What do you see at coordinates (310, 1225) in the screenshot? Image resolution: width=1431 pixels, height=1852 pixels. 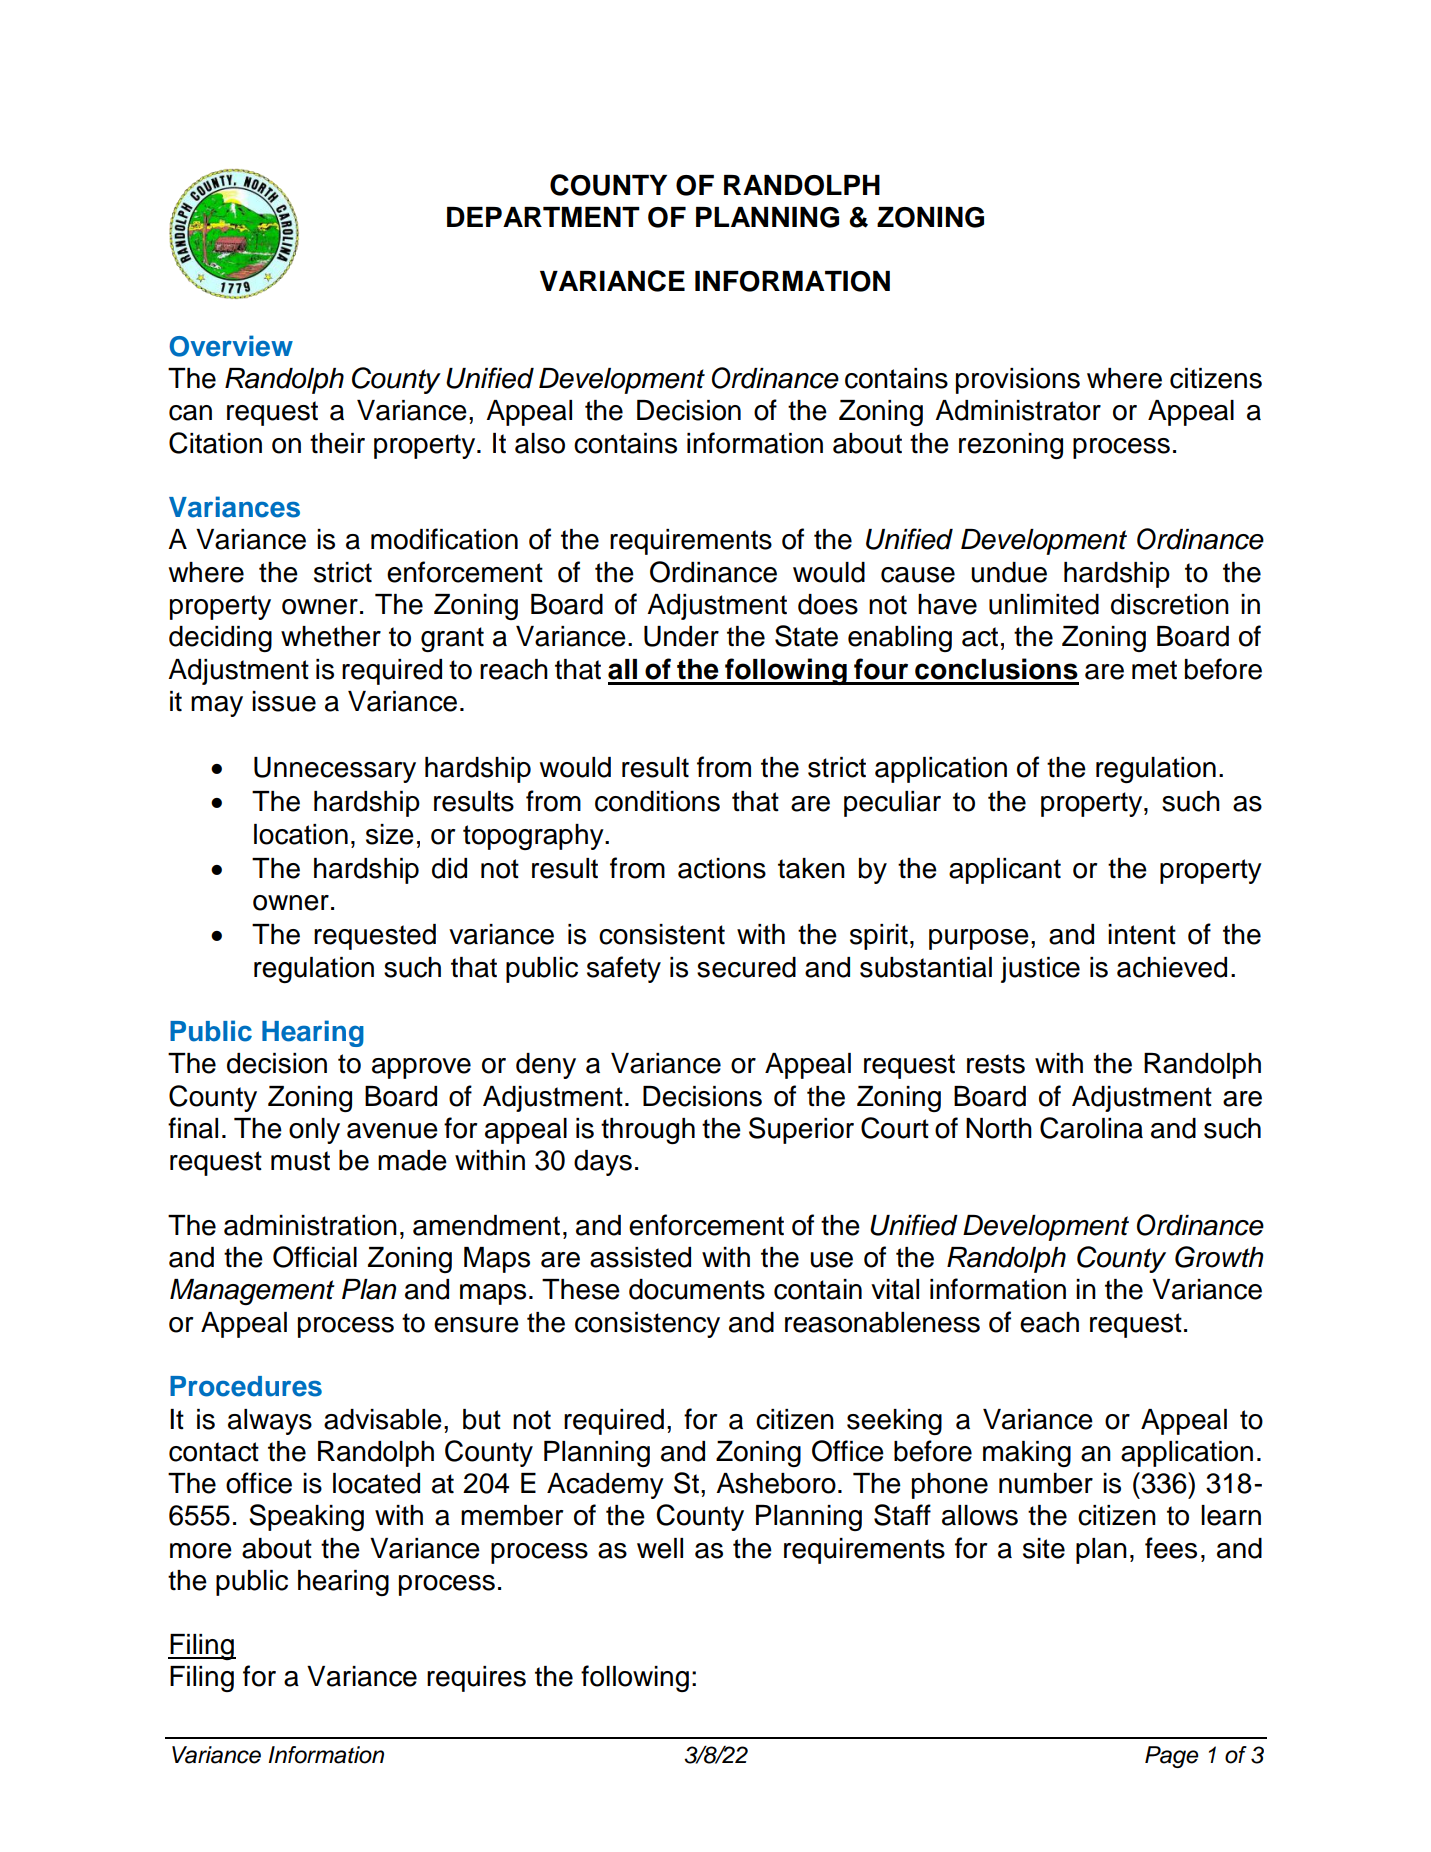 I see `administration` at bounding box center [310, 1225].
